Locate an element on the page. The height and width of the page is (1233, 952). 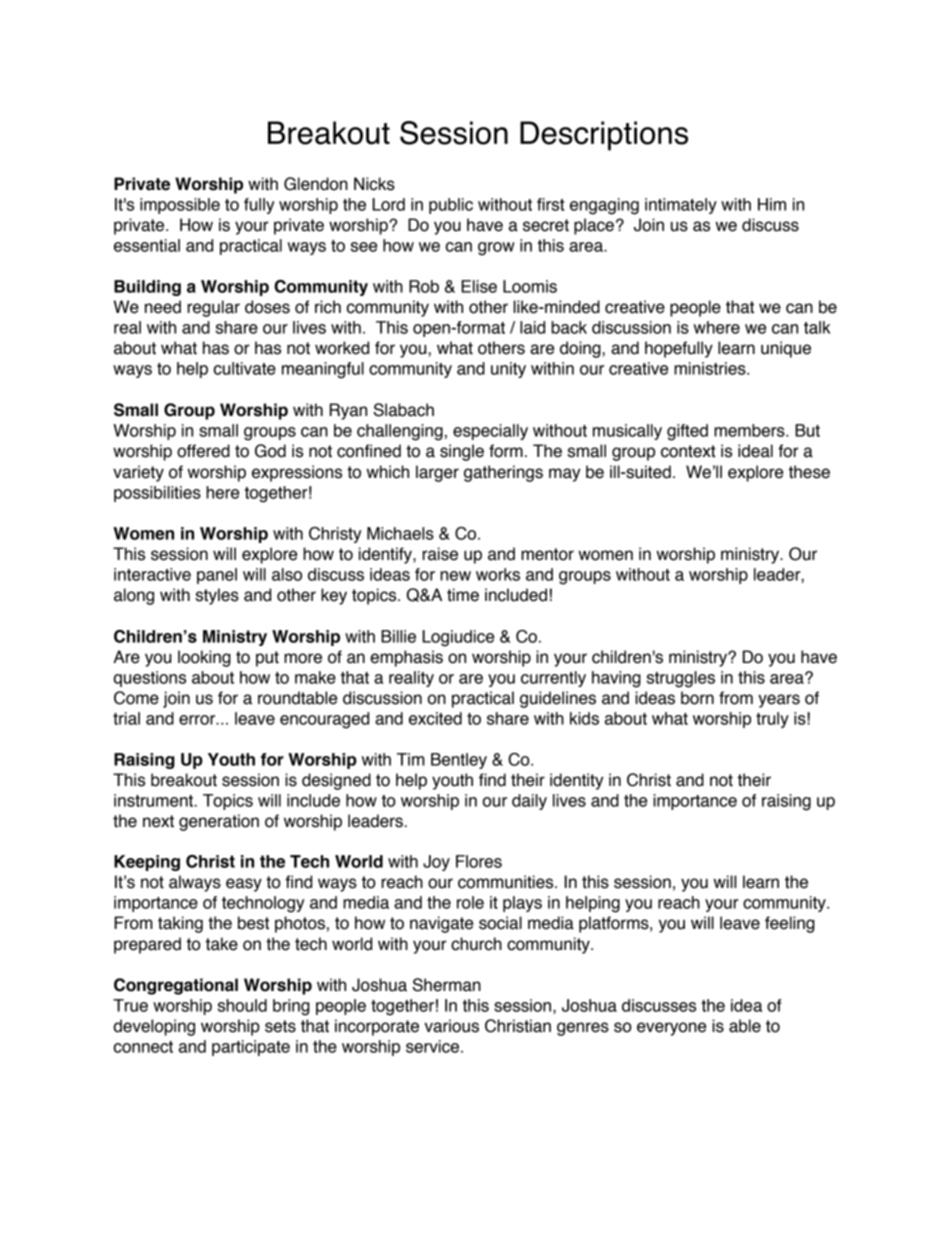
impossible is located at coordinates (180, 206).
